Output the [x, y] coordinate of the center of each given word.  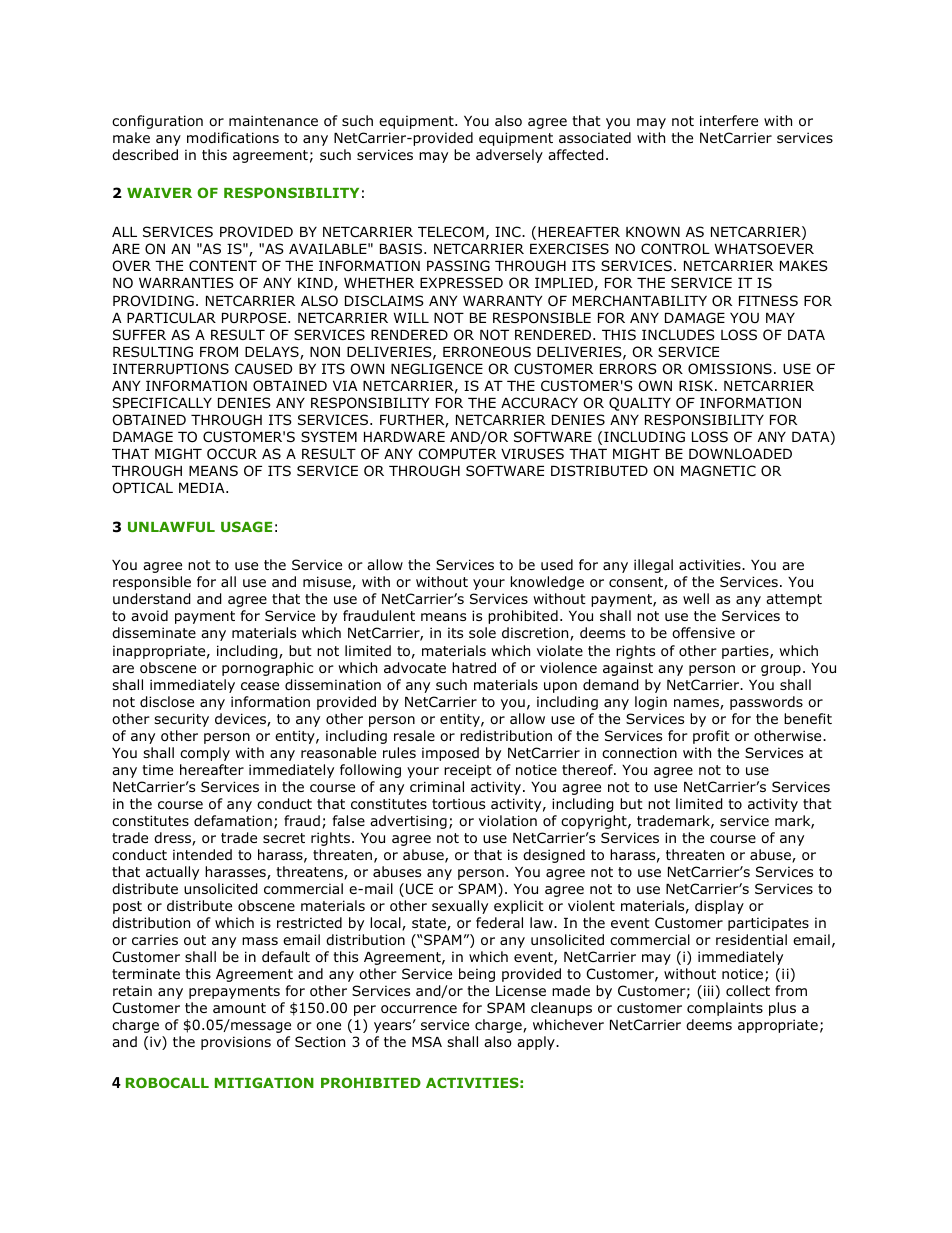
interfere [729, 120]
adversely [509, 156]
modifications [233, 138]
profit [711, 737]
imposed [450, 754]
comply [205, 754]
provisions [236, 1043]
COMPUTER [457, 453]
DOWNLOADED [740, 454]
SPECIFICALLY [162, 402]
